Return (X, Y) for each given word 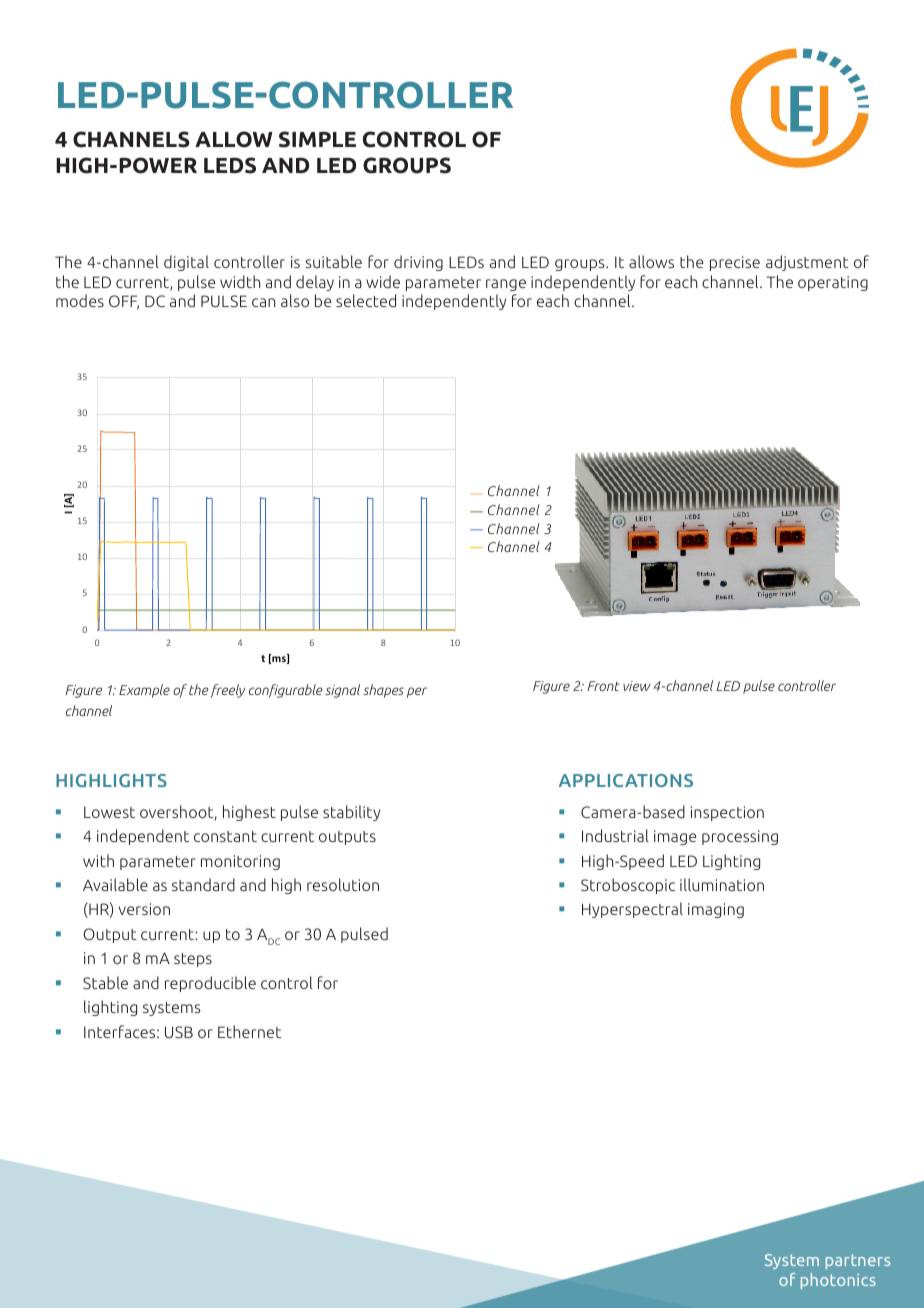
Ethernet (249, 1031)
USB (179, 1032)
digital (186, 263)
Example (144, 691)
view (637, 686)
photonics (838, 1281)
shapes (383, 691)
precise (735, 263)
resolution (343, 884)
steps (193, 960)
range (506, 285)
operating (833, 283)
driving (418, 263)
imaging (716, 910)
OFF (124, 302)
